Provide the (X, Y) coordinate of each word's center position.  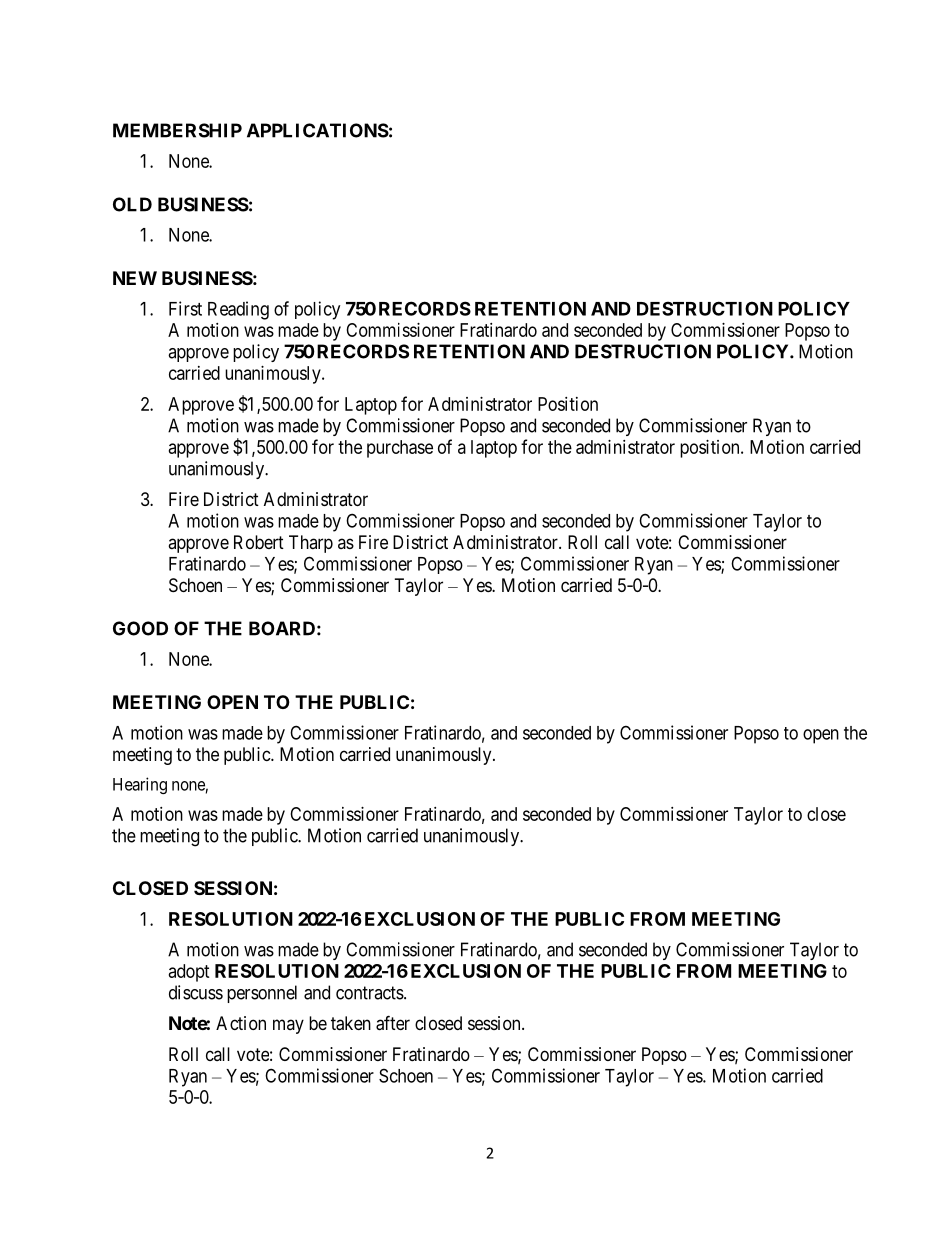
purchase (400, 449)
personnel (262, 994)
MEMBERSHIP (177, 130)
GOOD (140, 628)
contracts (370, 993)
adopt (189, 973)
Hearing (140, 785)
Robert (259, 542)
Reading (238, 310)
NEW (135, 278)
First (185, 308)
